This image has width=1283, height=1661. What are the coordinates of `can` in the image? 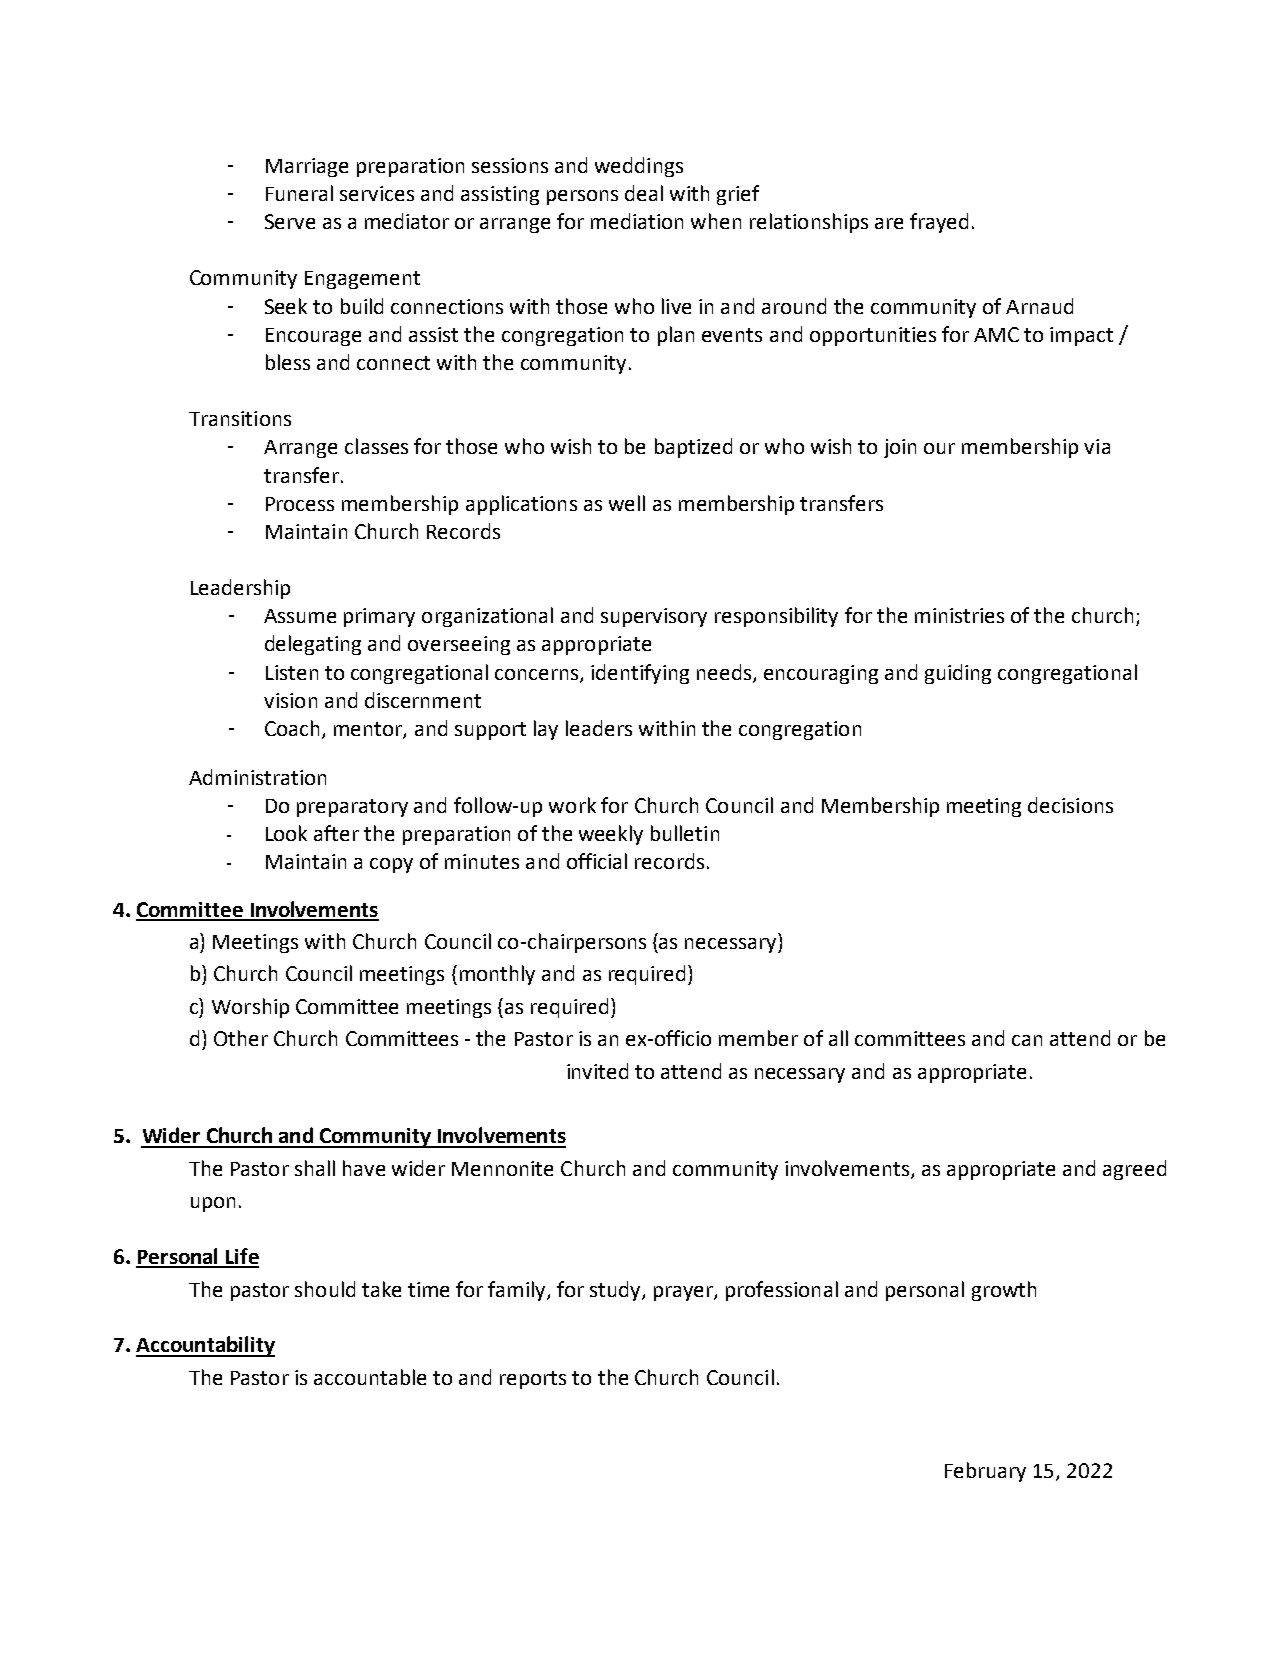 It's located at (1027, 1040).
